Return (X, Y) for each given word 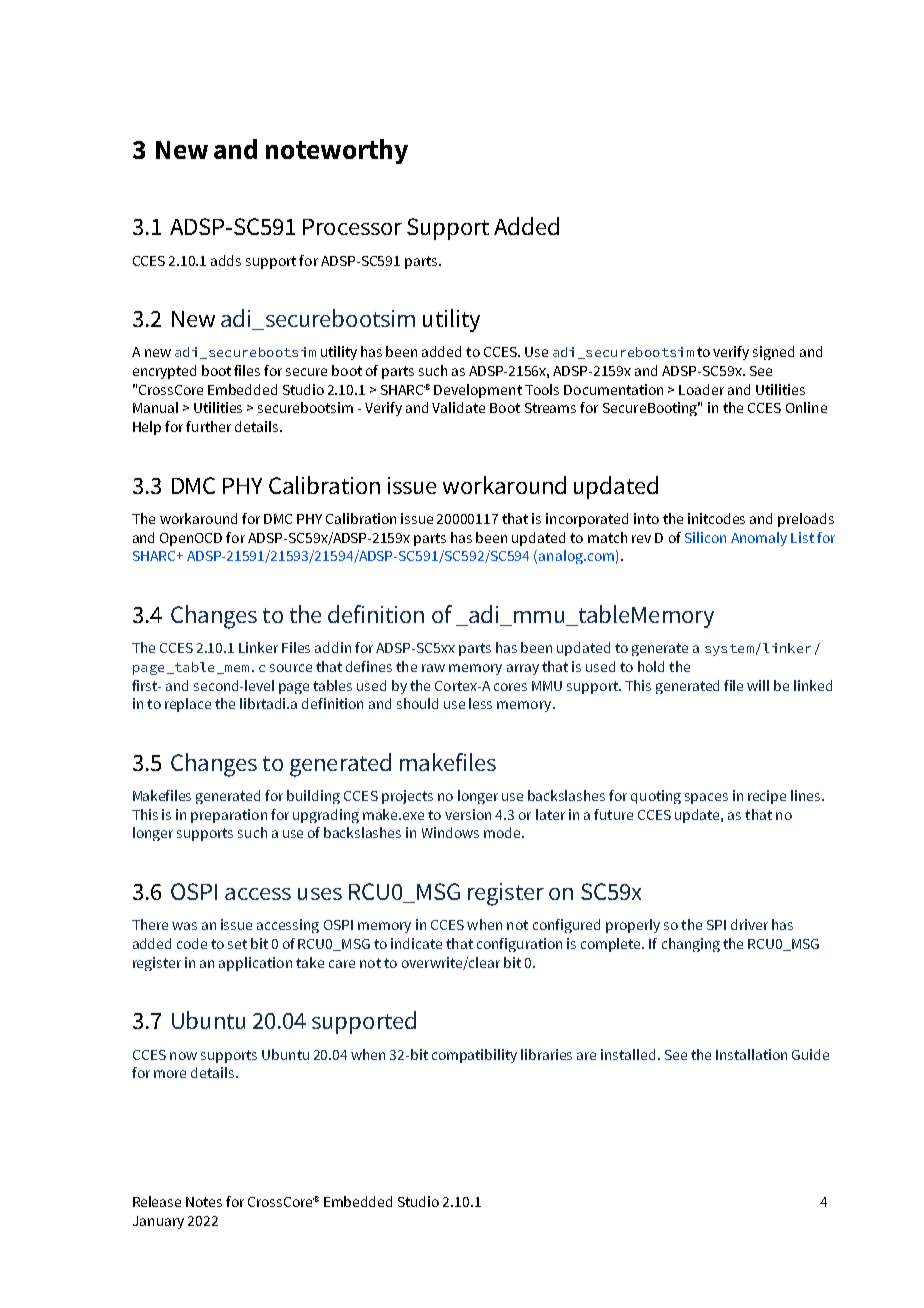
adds (226, 260)
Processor (352, 227)
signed (773, 353)
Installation (751, 1054)
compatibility (474, 1056)
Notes (204, 1202)
